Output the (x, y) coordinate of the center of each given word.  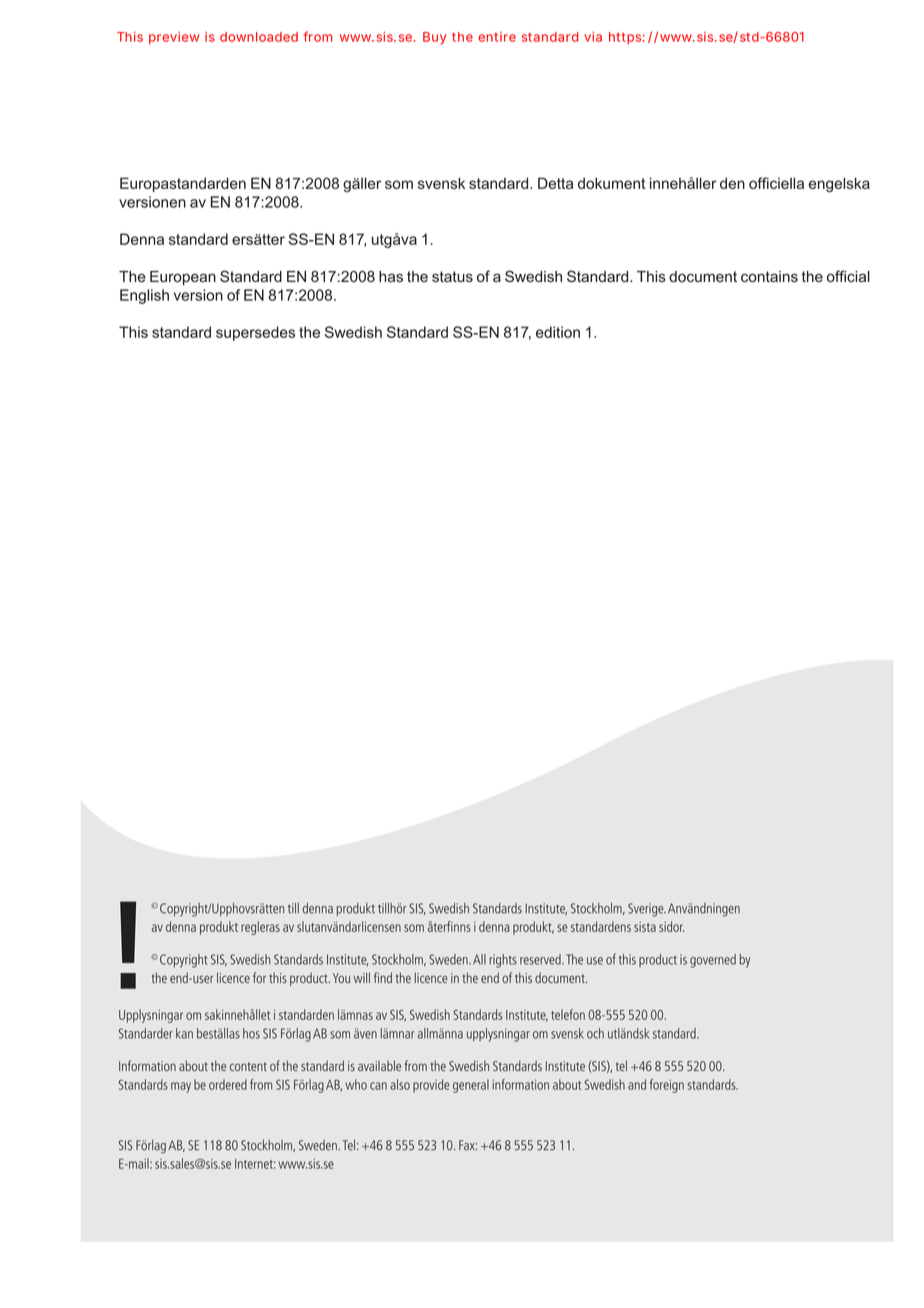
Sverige (647, 910)
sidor (671, 926)
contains (769, 276)
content (248, 1066)
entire (497, 37)
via (593, 37)
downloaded (259, 37)
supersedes (255, 333)
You (341, 978)
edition (558, 332)
